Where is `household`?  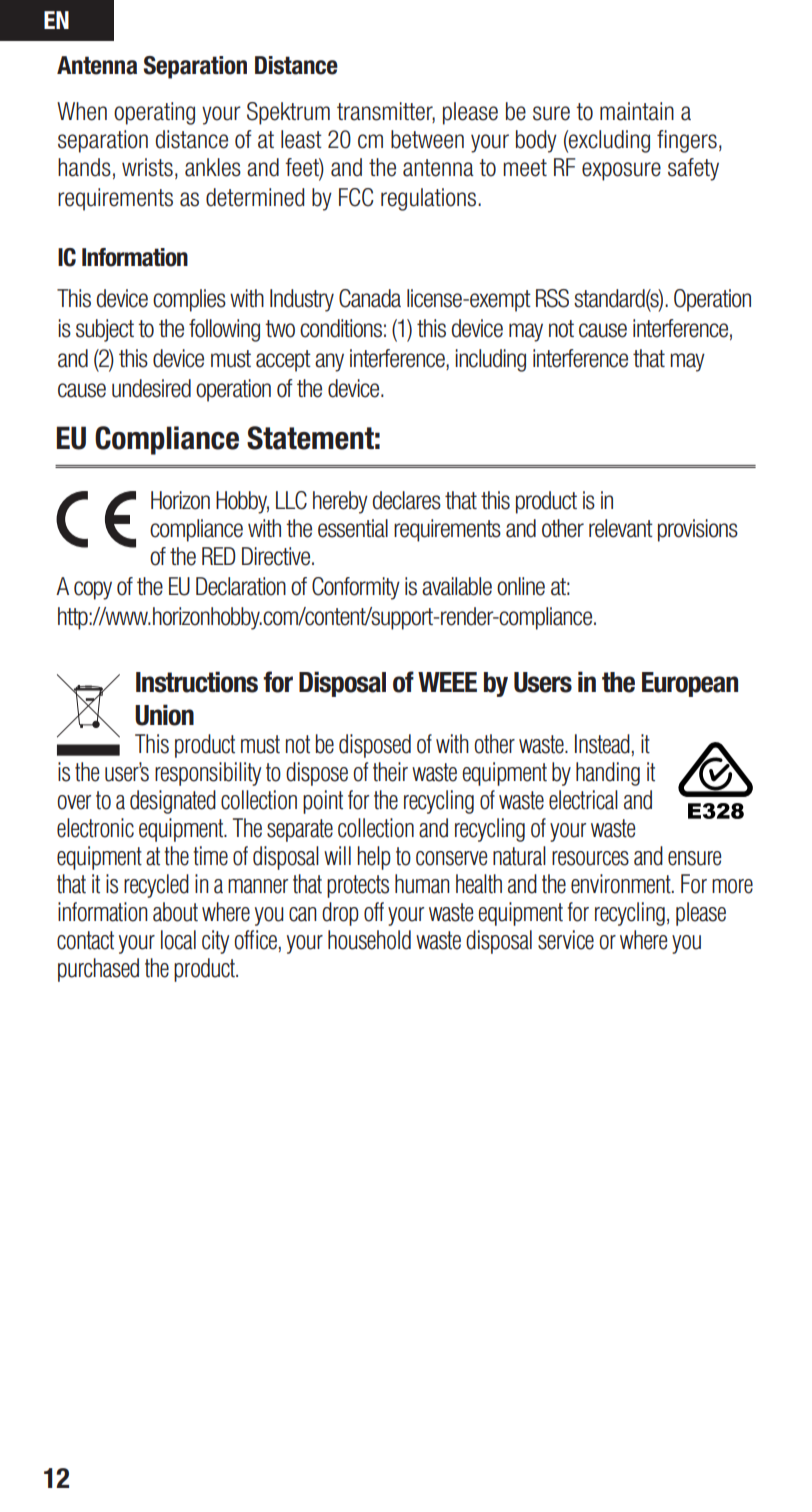
household is located at coordinates (369, 940).
